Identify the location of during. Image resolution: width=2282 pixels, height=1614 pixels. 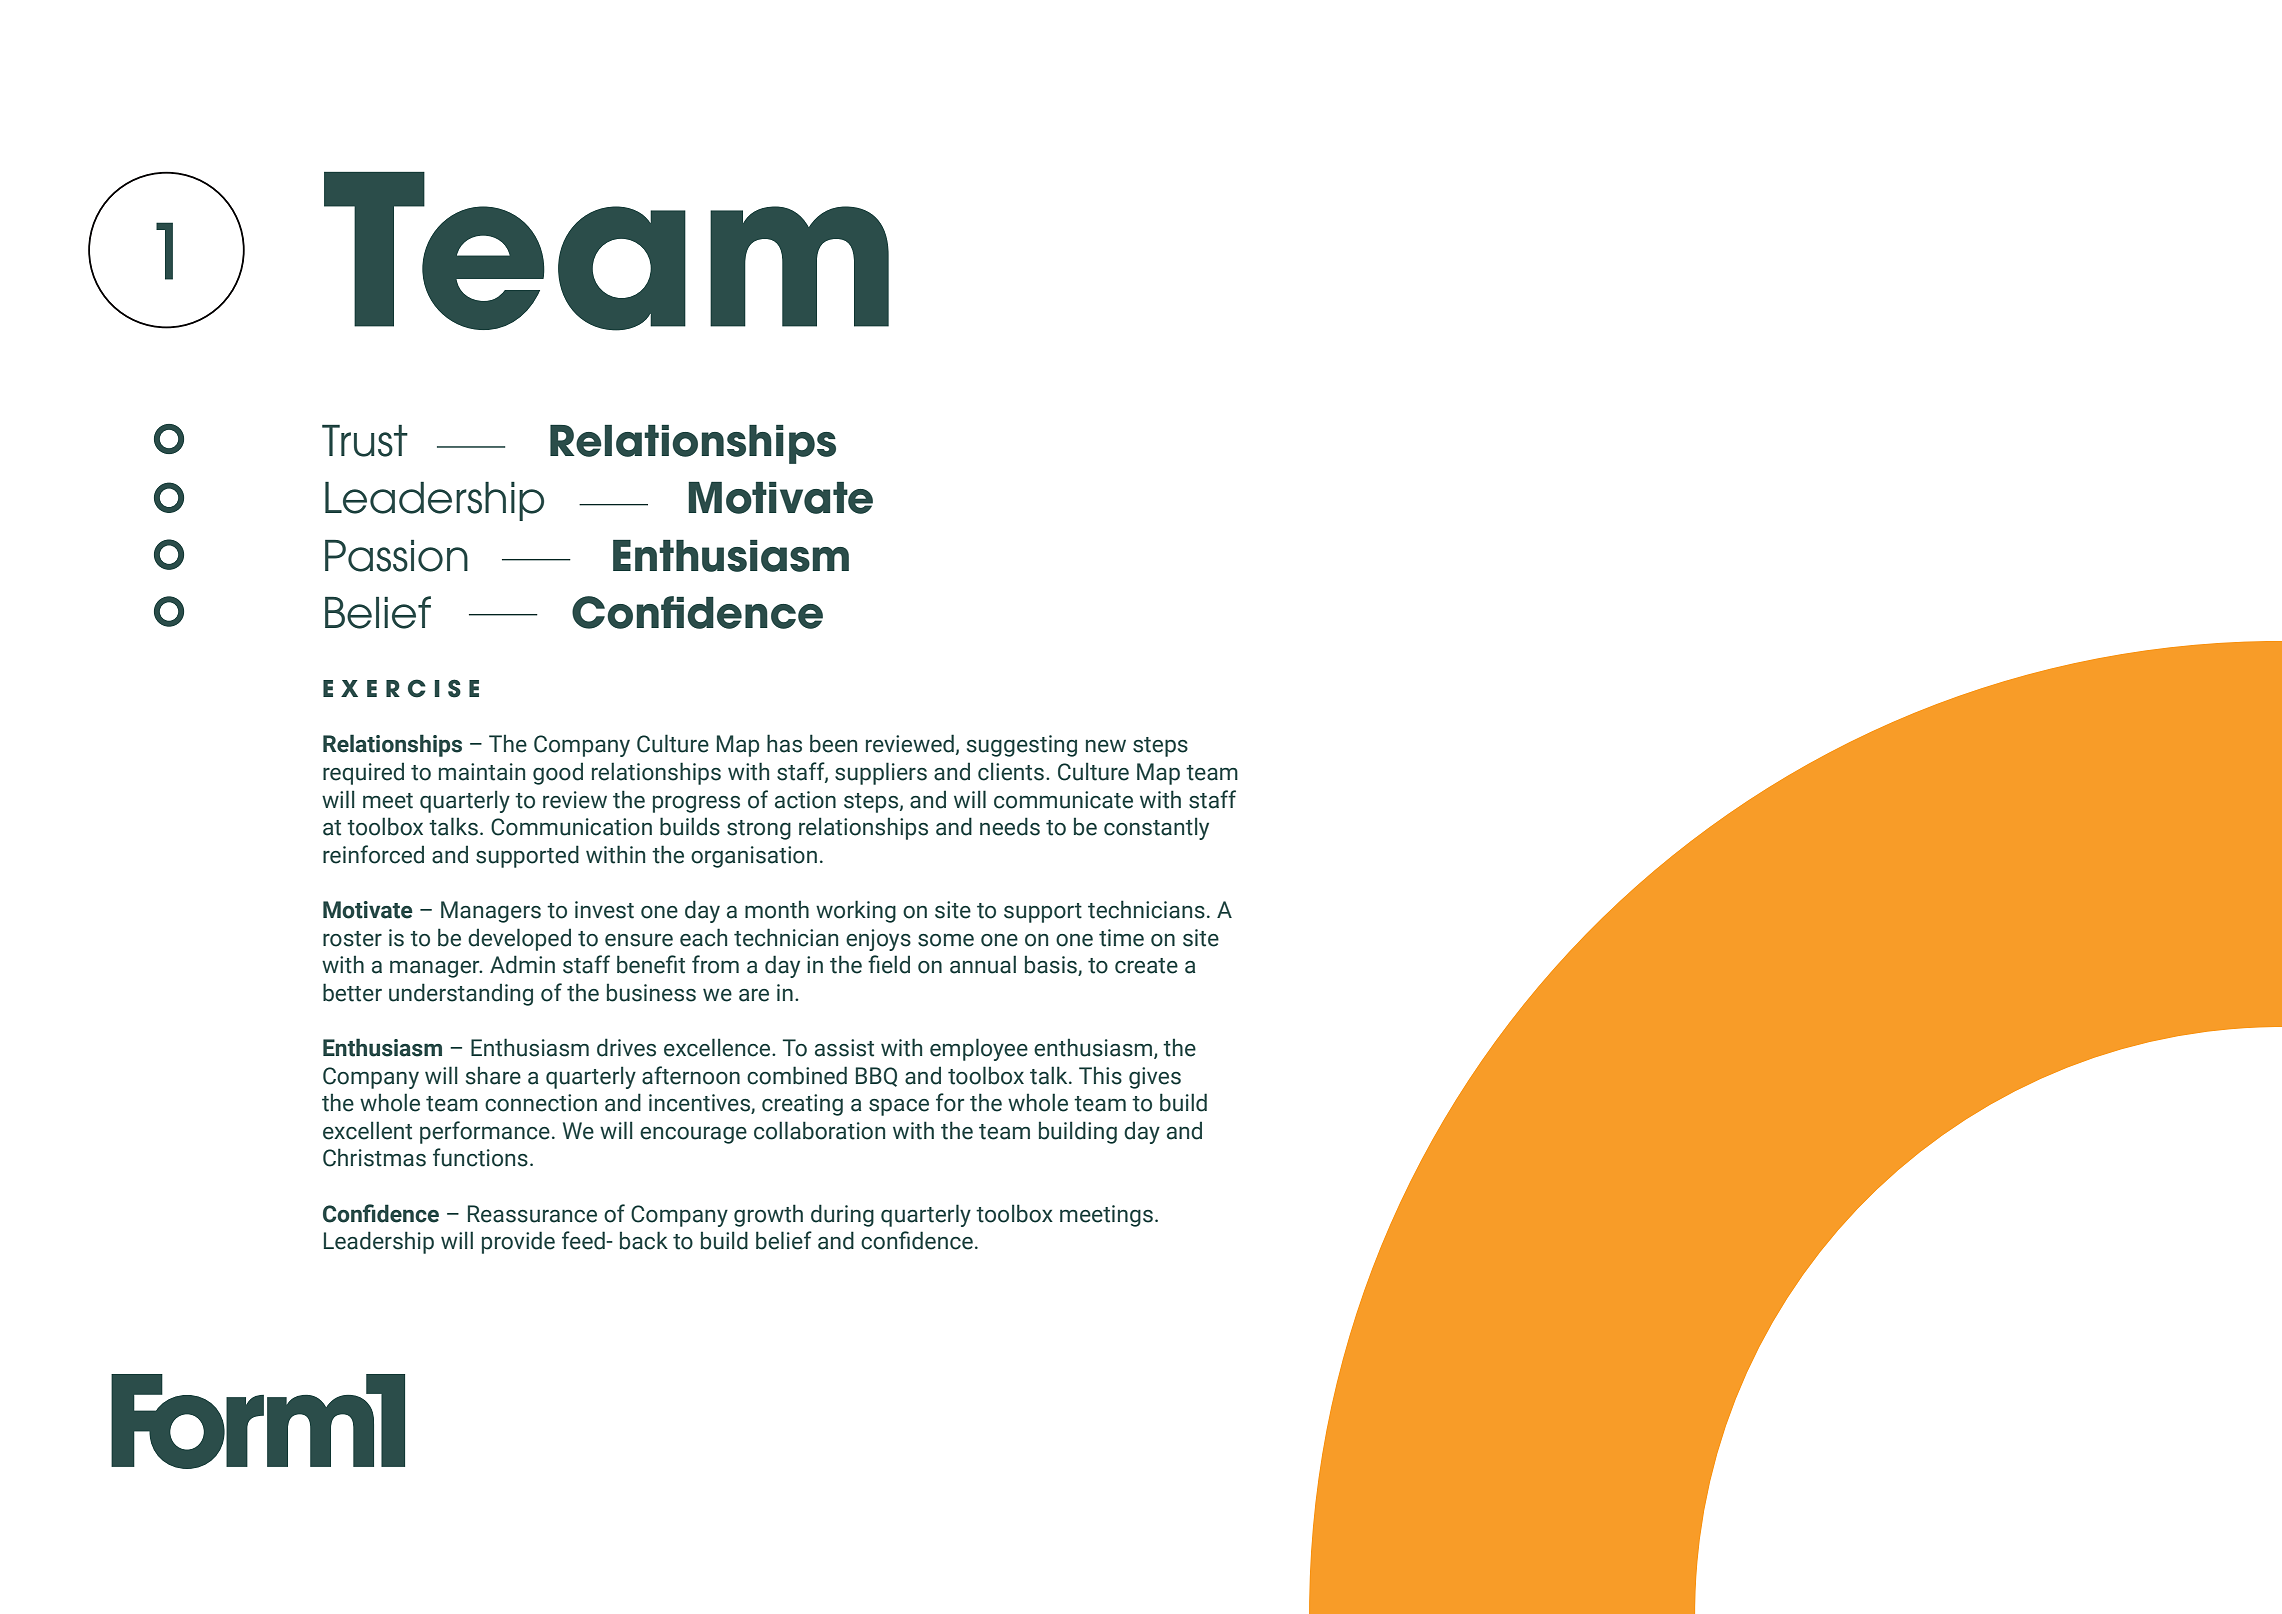
(842, 1215).
